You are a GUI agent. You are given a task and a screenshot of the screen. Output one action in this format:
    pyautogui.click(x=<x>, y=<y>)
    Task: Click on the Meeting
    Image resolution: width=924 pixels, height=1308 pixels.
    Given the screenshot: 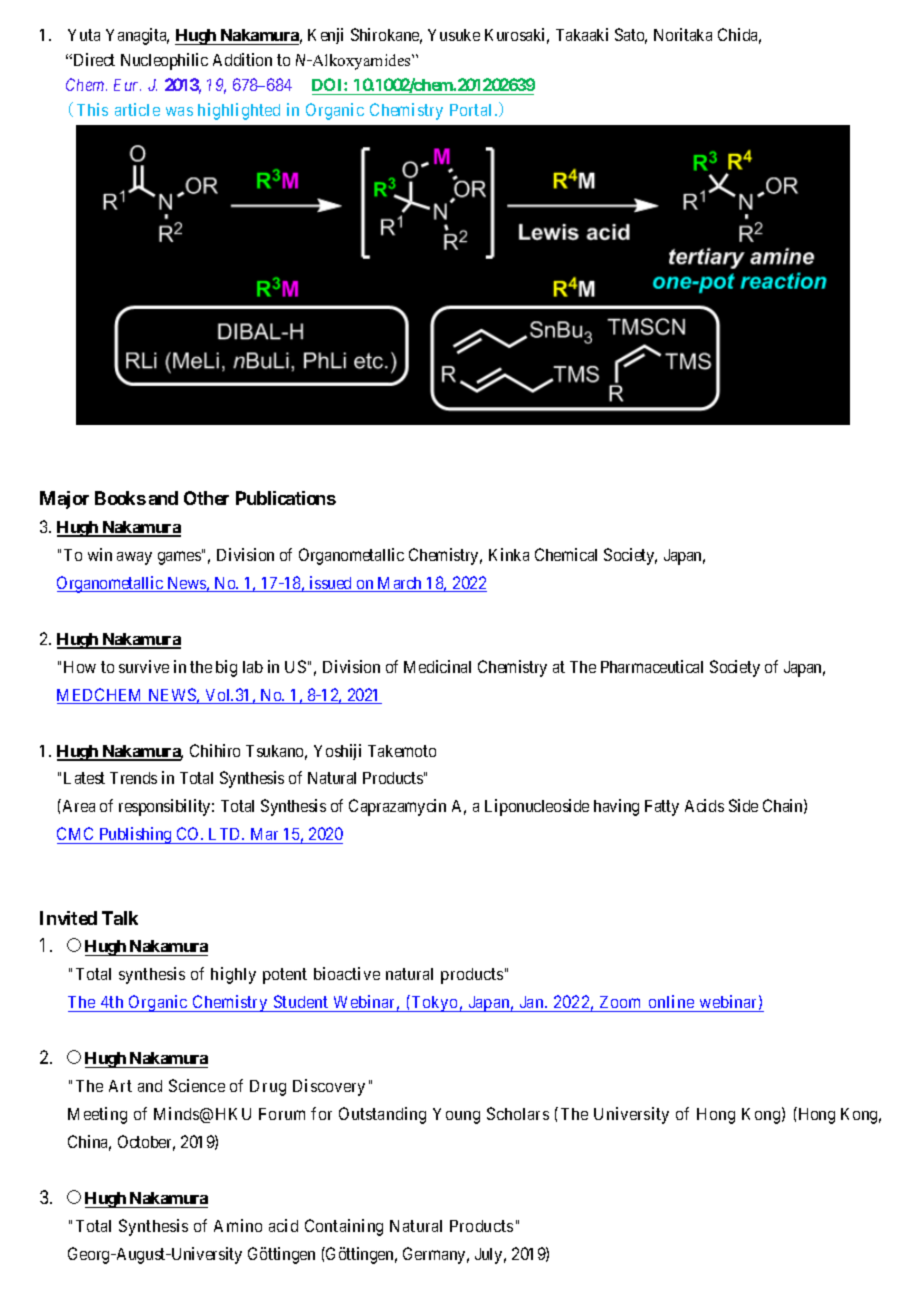 What is the action you would take?
    pyautogui.click(x=97, y=1115)
